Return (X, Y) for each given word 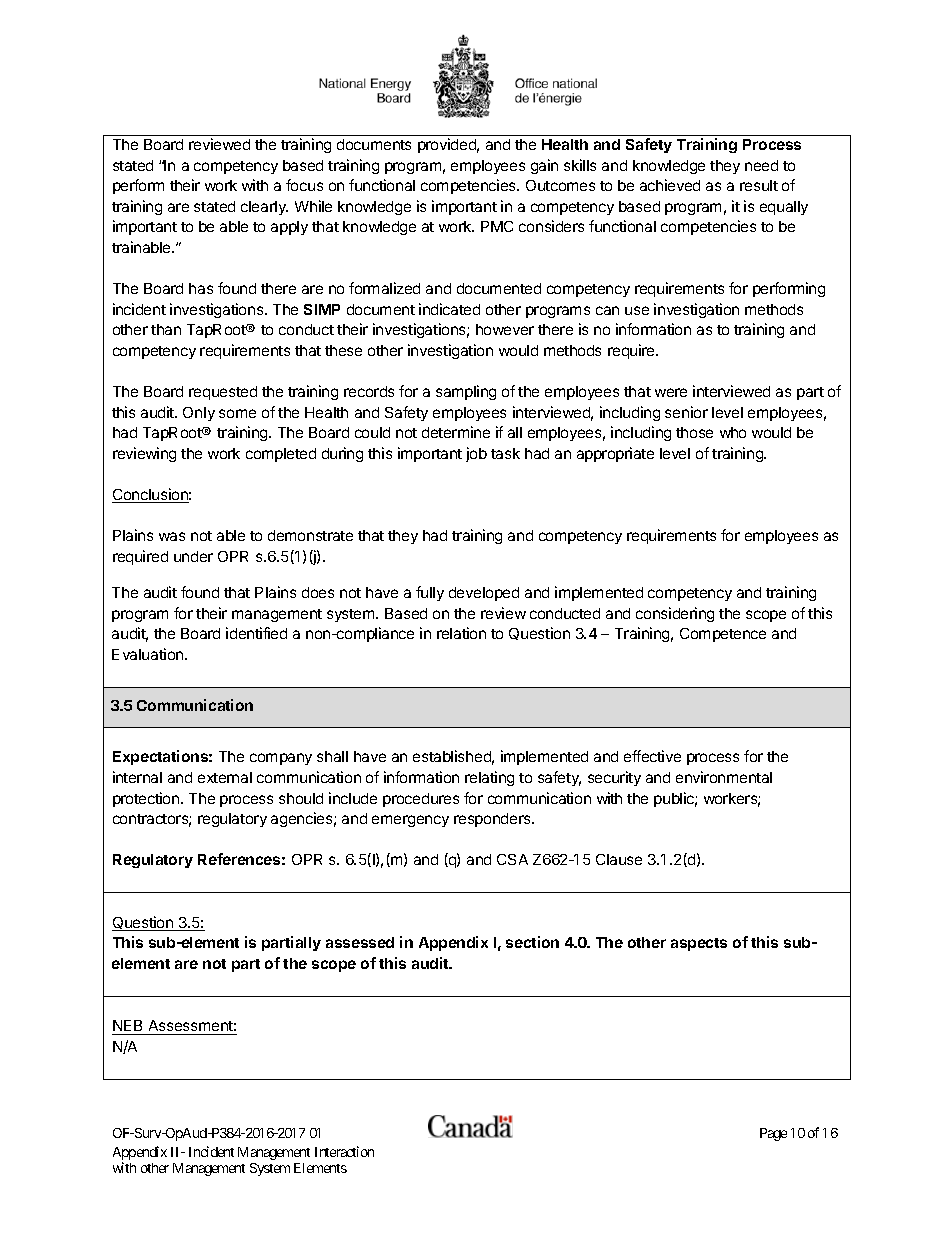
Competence (723, 635)
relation (461, 633)
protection (147, 799)
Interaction (344, 1151)
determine (456, 432)
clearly (264, 208)
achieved (670, 185)
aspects (699, 944)
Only (199, 414)
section (532, 942)
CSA (512, 859)
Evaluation (149, 654)
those (694, 432)
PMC (497, 226)
